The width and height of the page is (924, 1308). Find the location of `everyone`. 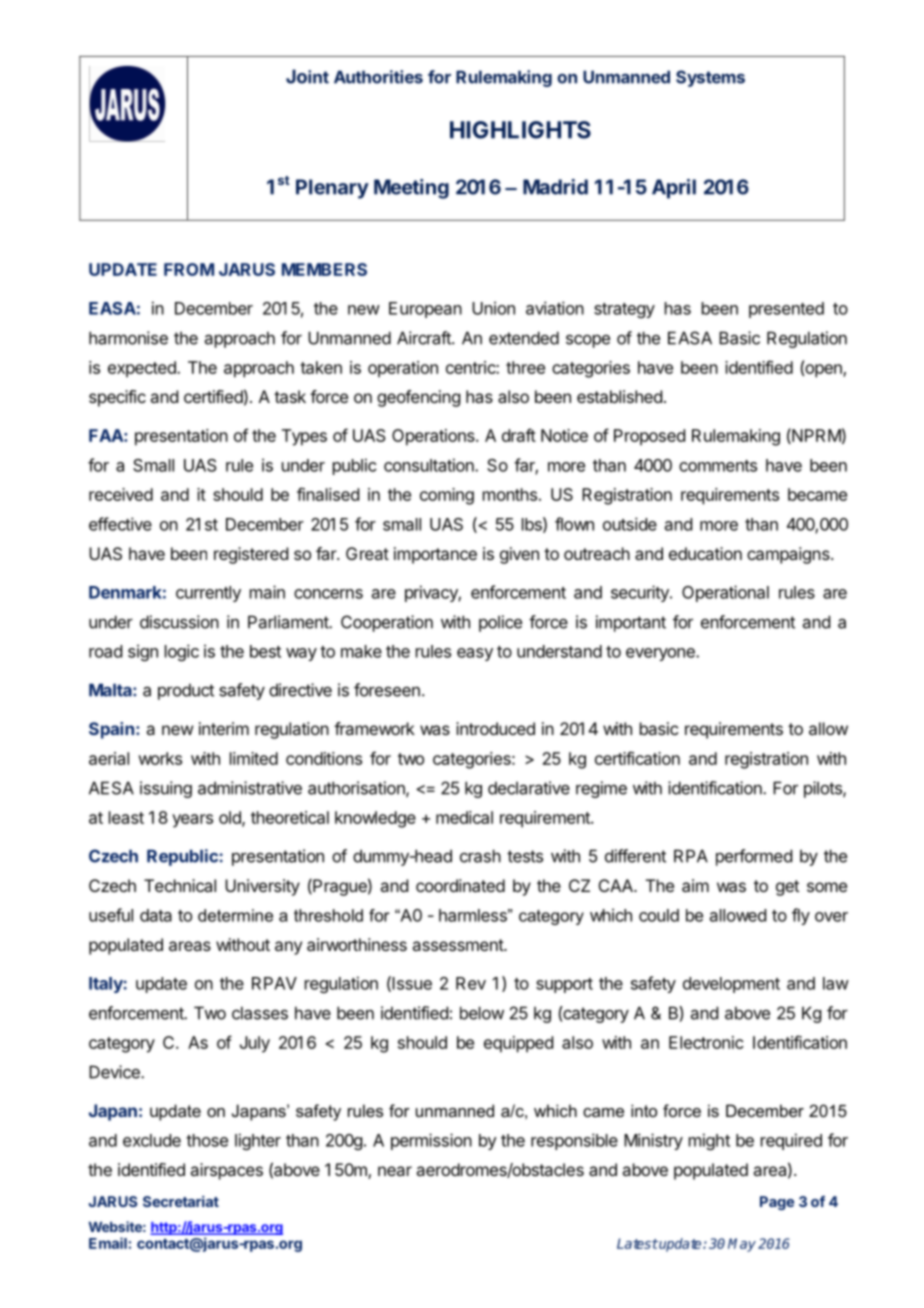

everyone is located at coordinates (661, 654).
